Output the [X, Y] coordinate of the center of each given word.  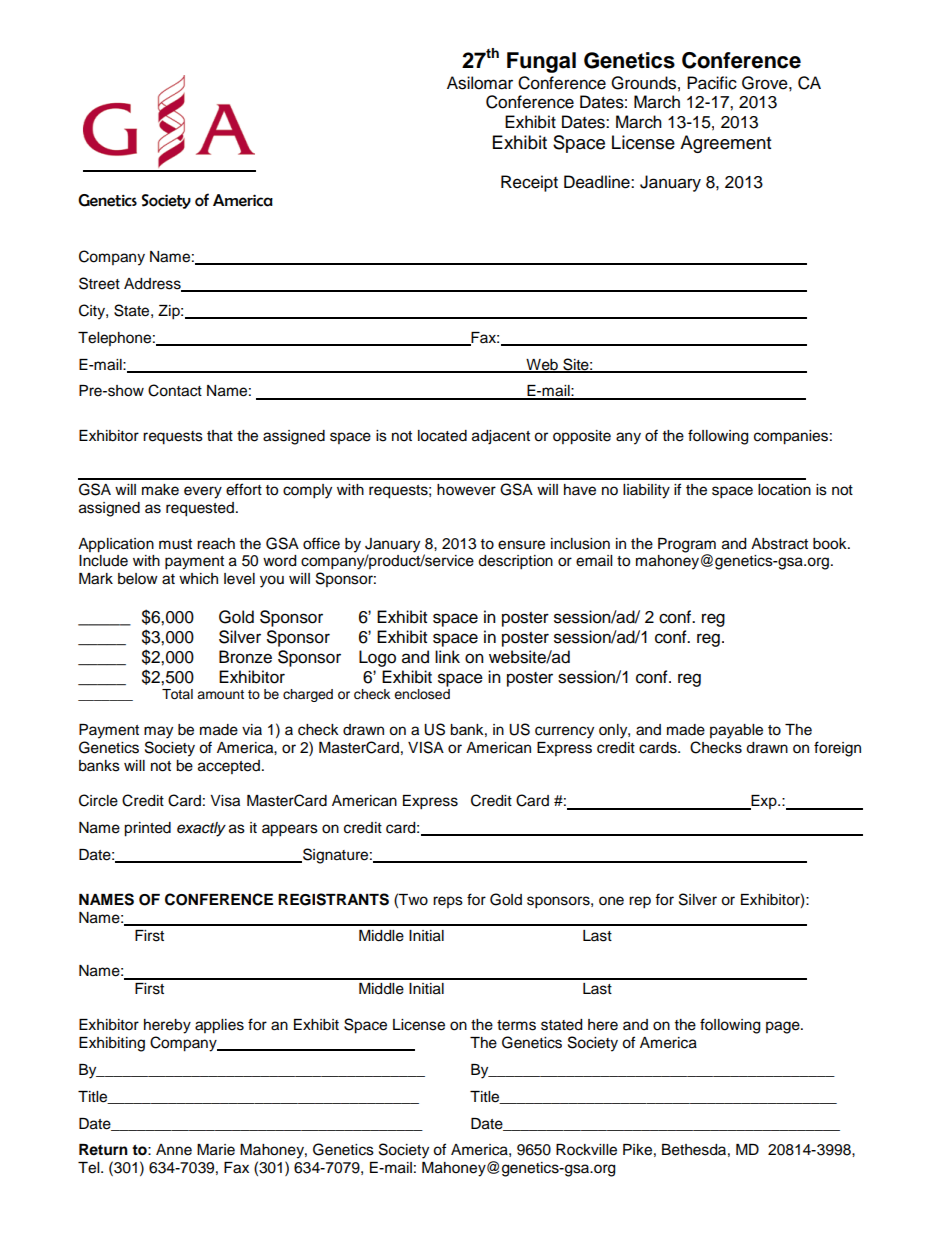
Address [153, 285]
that [220, 436]
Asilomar [480, 83]
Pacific [712, 83]
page [784, 1027]
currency [564, 732]
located [442, 436]
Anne [174, 1150]
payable [736, 731]
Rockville [586, 1150]
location [784, 490]
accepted [229, 767]
